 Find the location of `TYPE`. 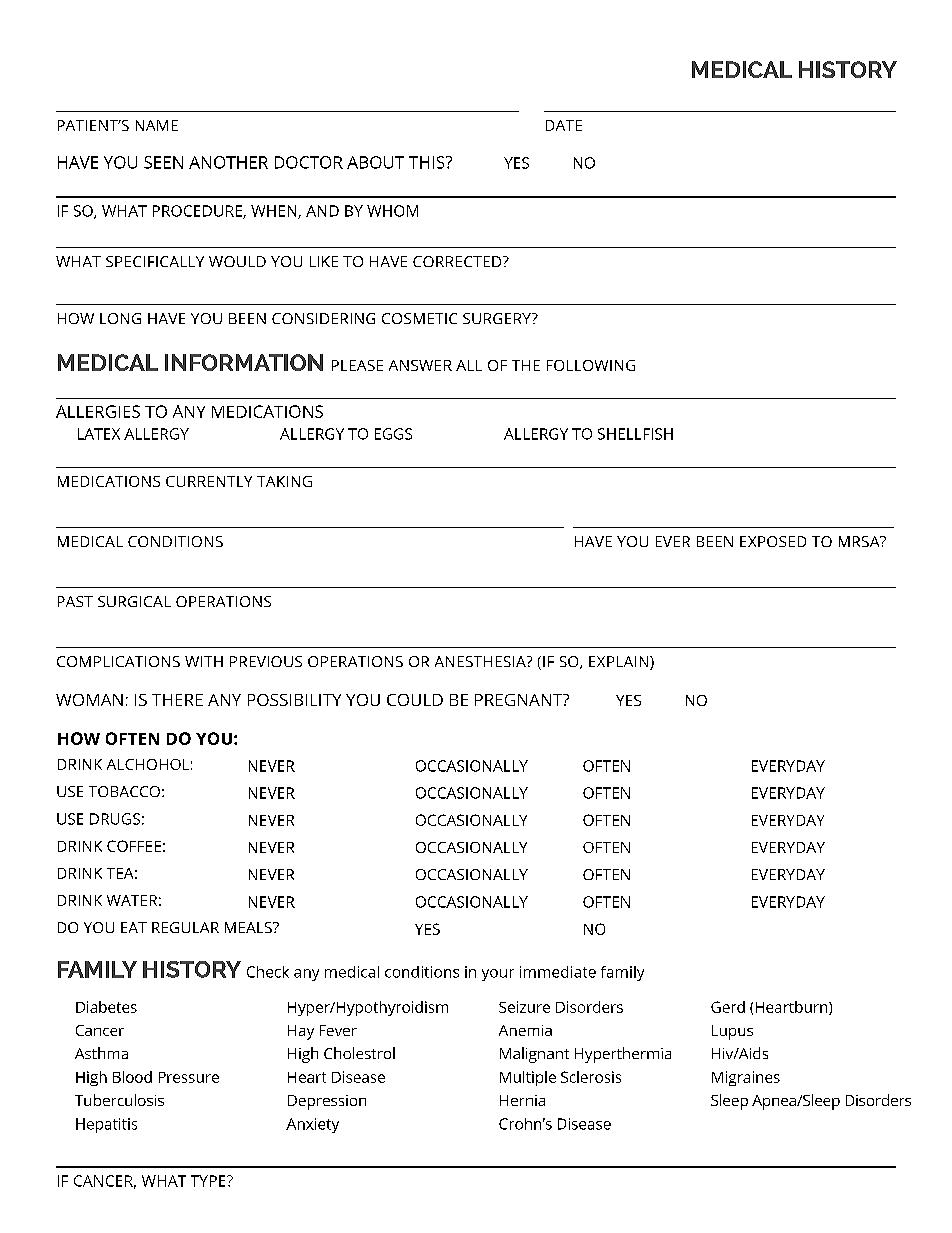

TYPE is located at coordinates (209, 1181).
